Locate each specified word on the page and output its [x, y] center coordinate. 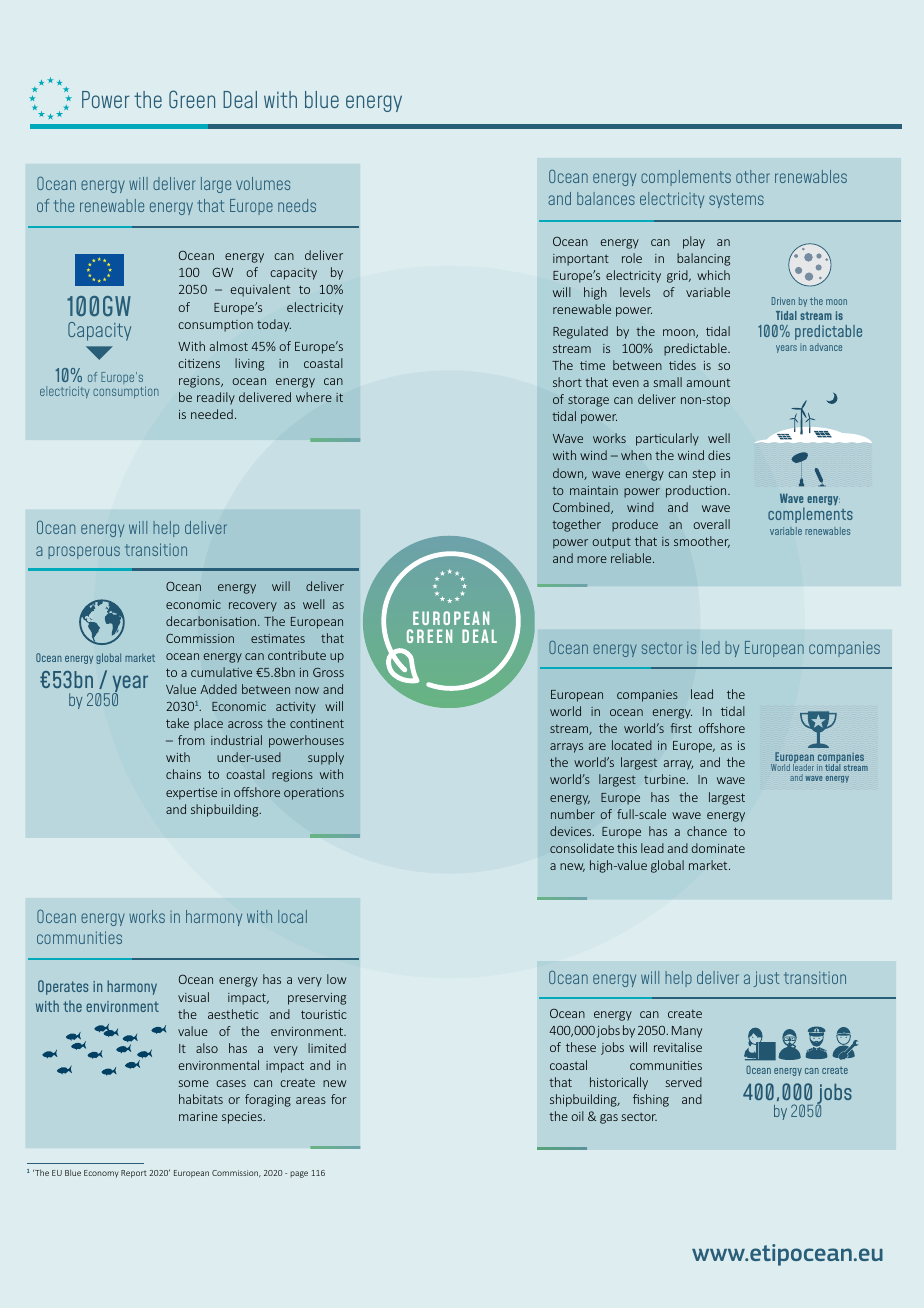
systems [736, 200]
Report [134, 1174]
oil [577, 1116]
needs [297, 205]
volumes [263, 183]
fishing [651, 1100]
